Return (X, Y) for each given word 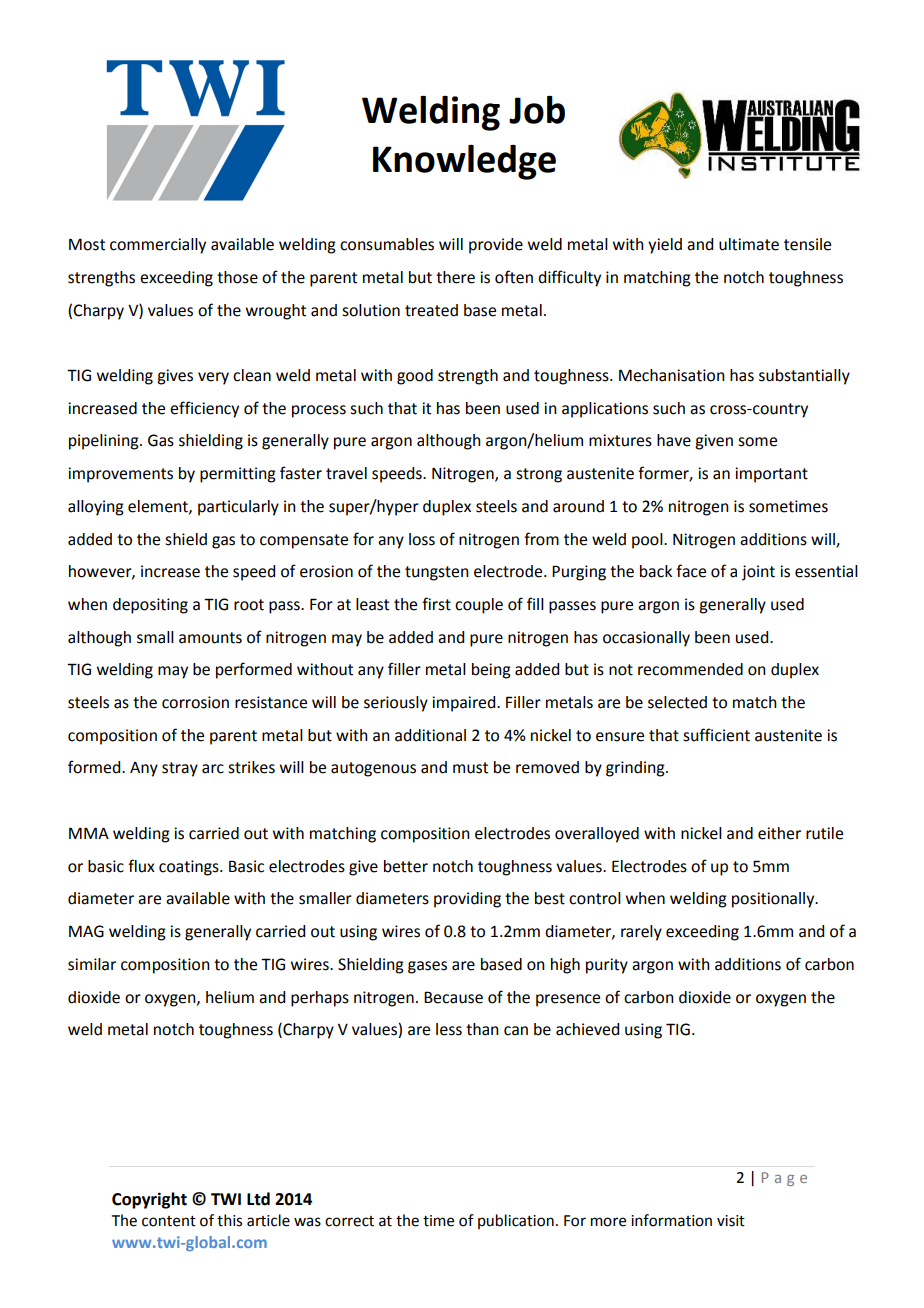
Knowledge (464, 162)
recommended (690, 669)
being (491, 671)
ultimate (749, 244)
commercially (158, 246)
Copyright (149, 1200)
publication (516, 1221)
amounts (210, 638)
